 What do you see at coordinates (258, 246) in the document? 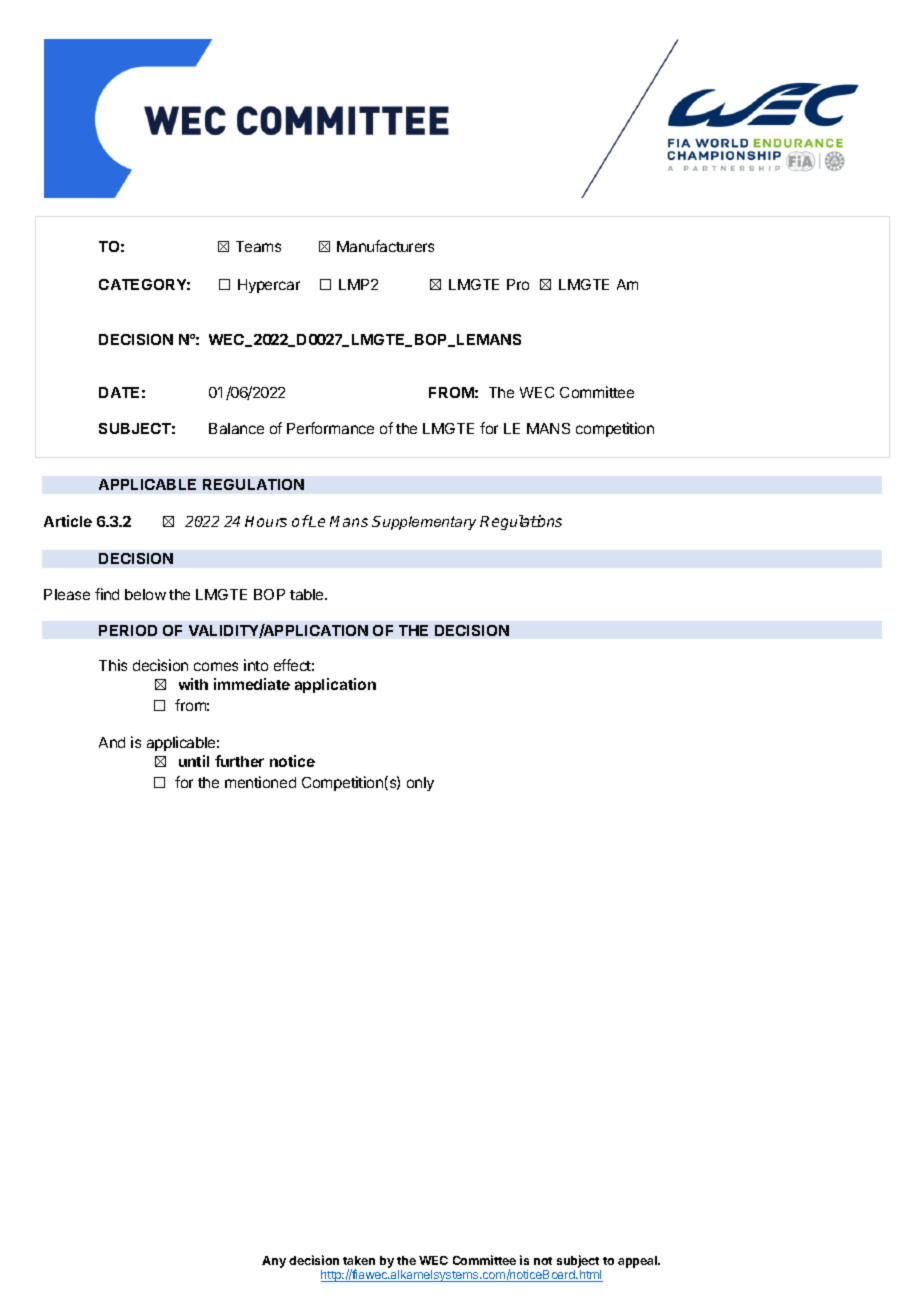
I see `Teams` at bounding box center [258, 246].
